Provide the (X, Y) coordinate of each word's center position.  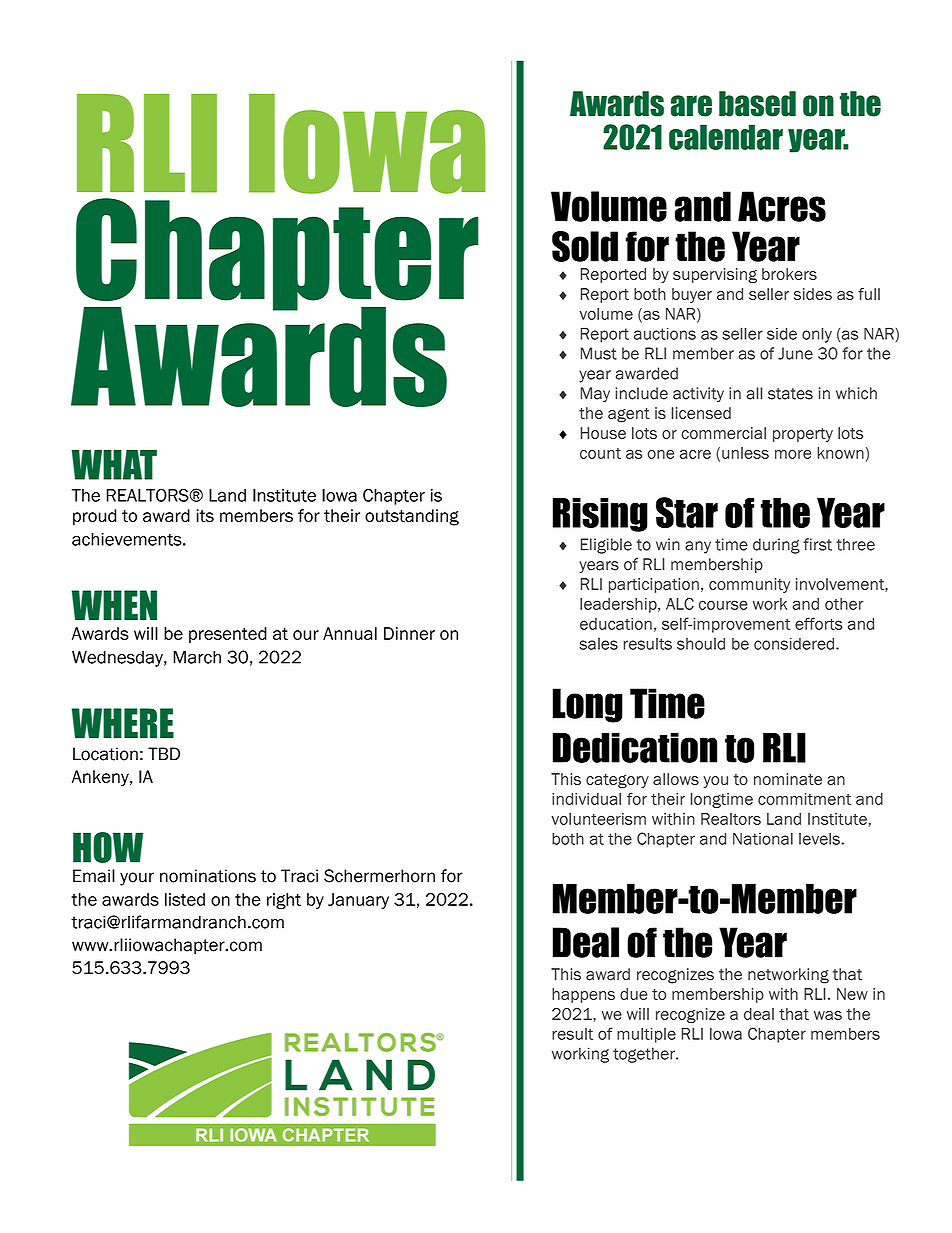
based (757, 104)
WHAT (114, 465)
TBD (164, 753)
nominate (788, 779)
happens (583, 995)
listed (185, 899)
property (803, 435)
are (691, 106)
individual (586, 799)
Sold (585, 246)
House (603, 433)
